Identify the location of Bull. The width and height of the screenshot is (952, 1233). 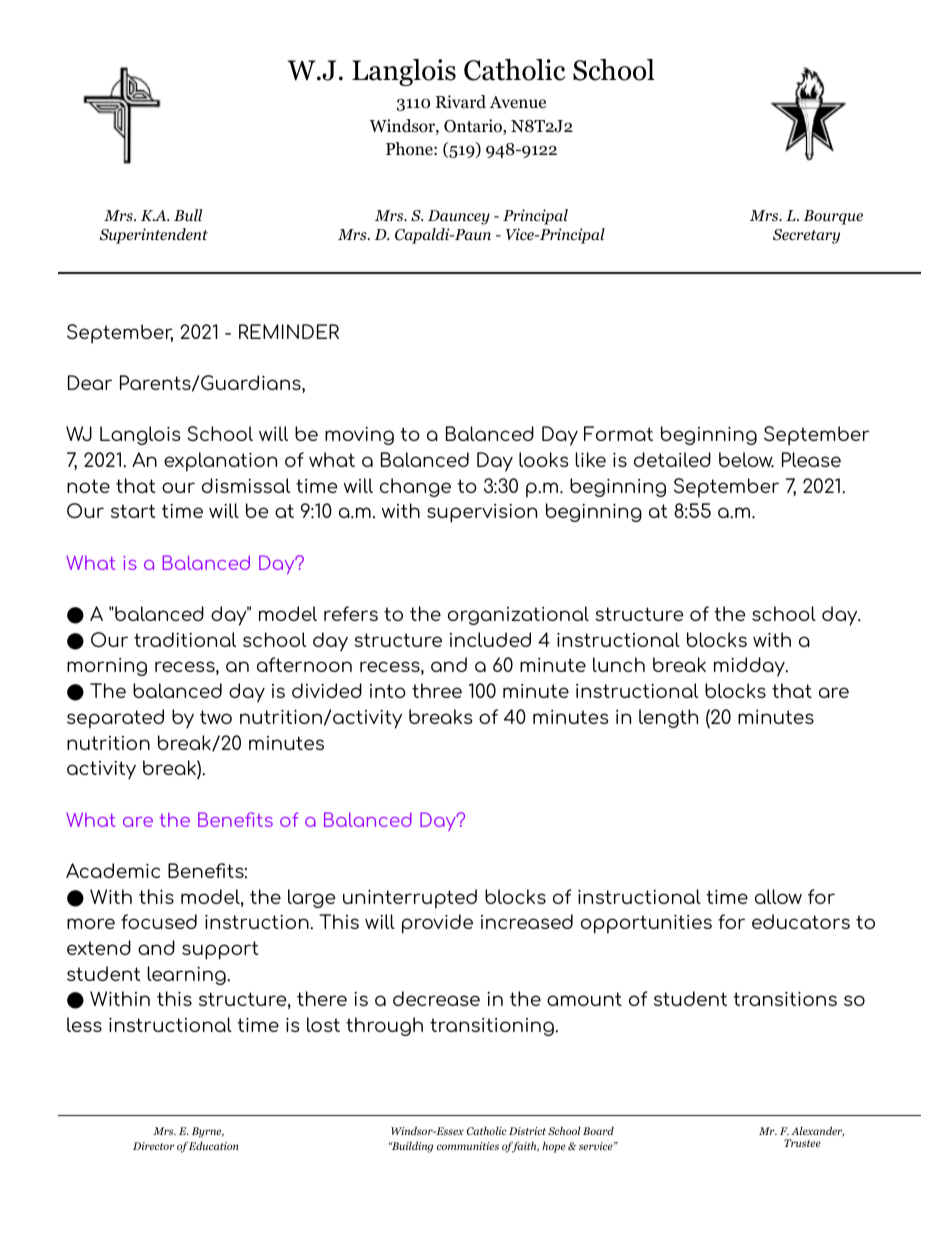
(188, 215).
